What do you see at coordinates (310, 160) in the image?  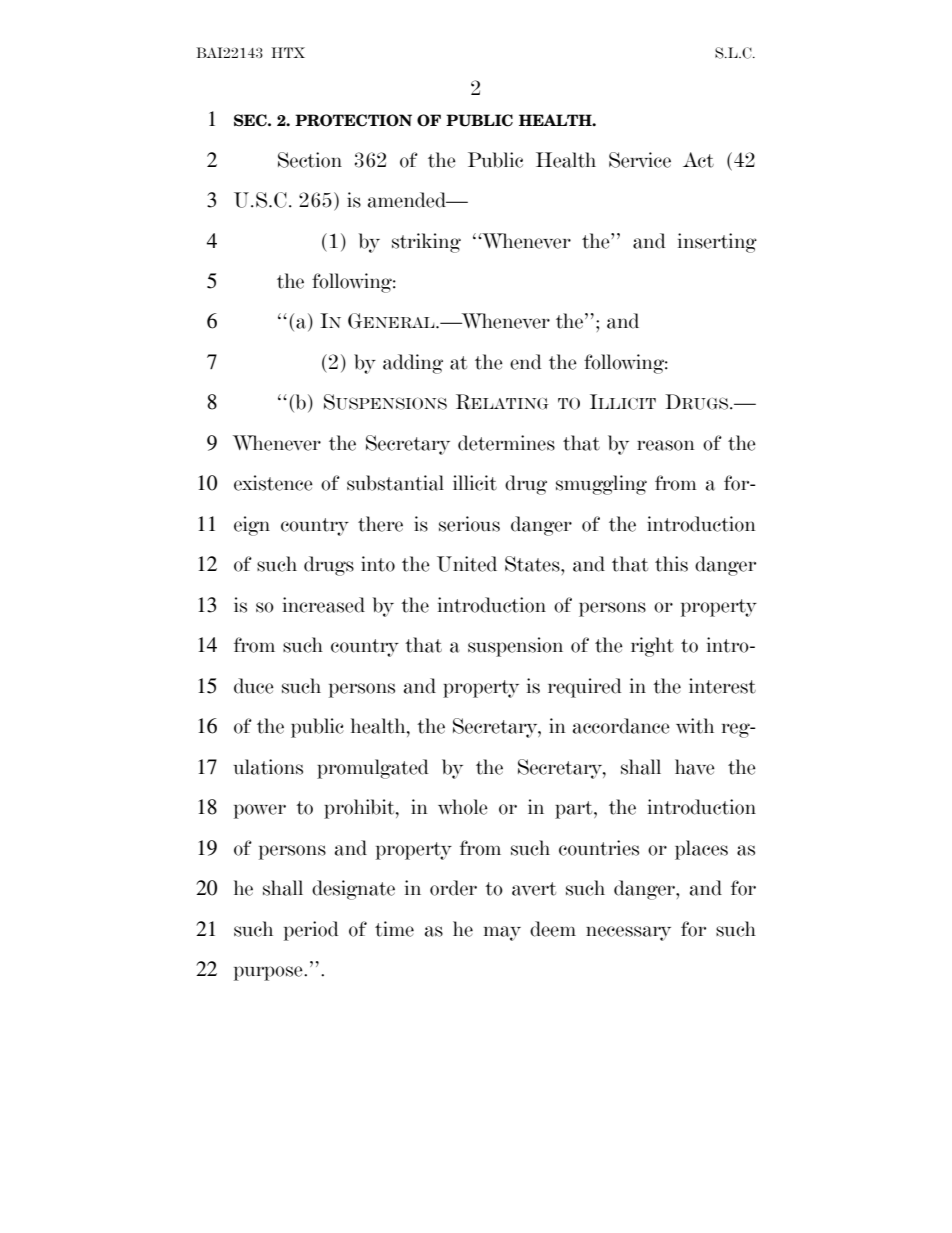 I see `Section` at bounding box center [310, 160].
